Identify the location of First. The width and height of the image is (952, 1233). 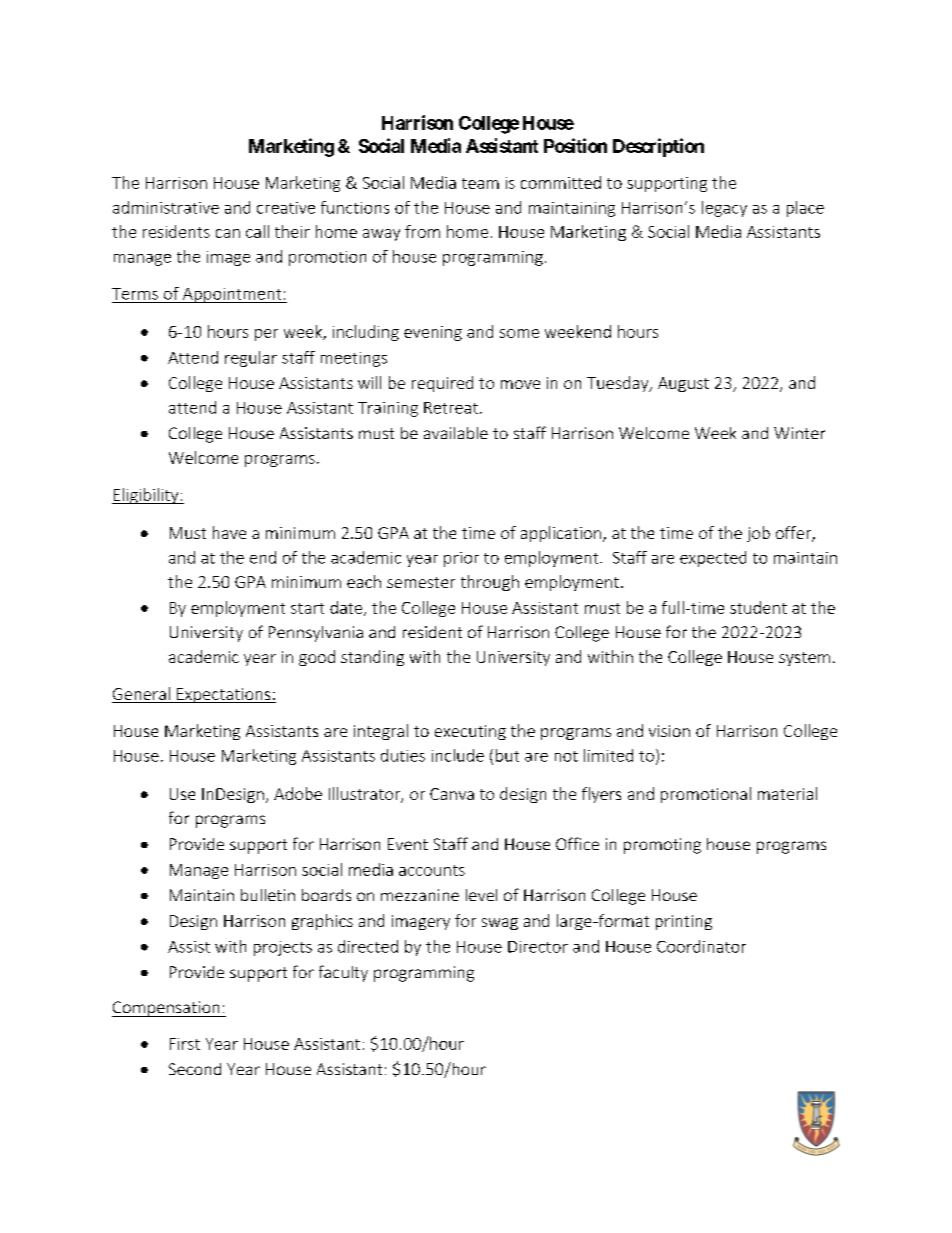
(185, 1044).
